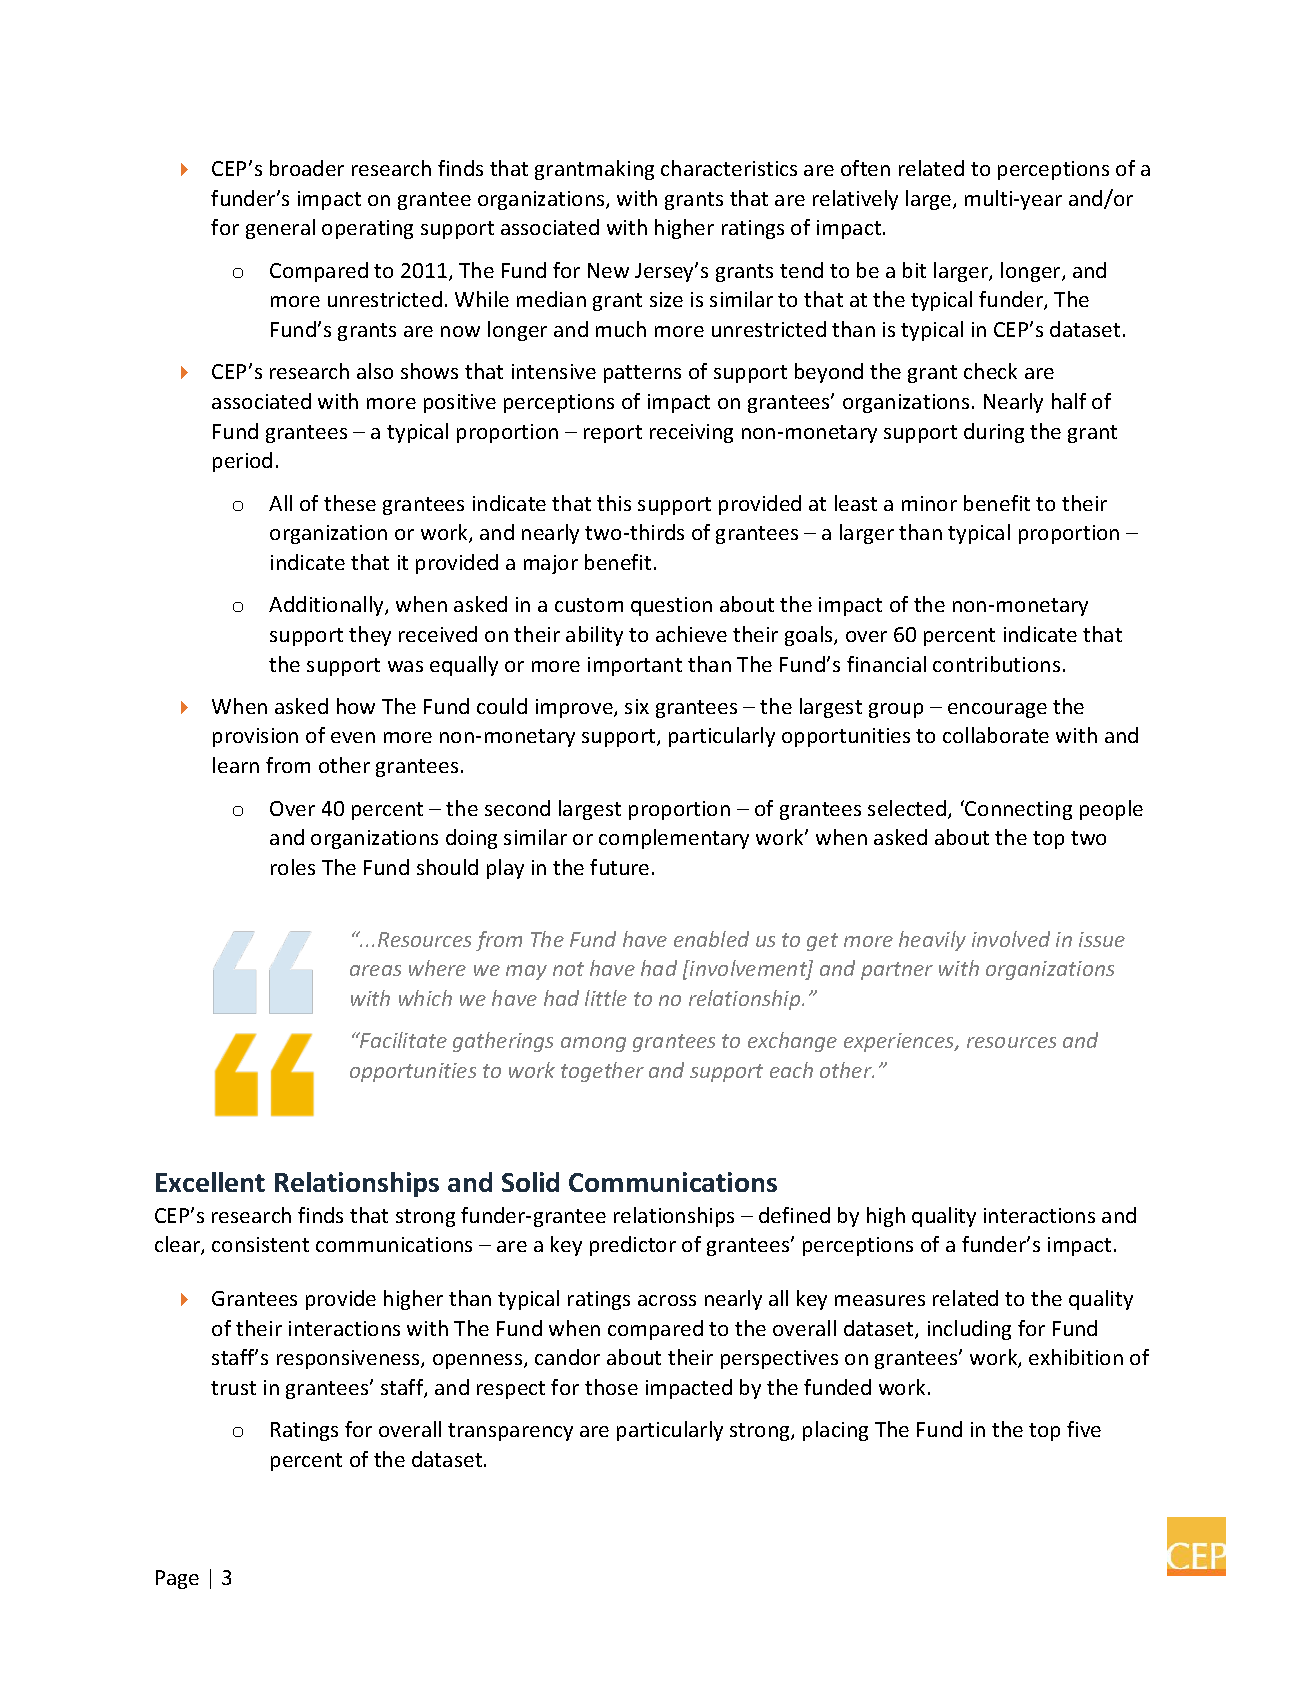  Describe the element at coordinates (897, 971) in the image. I see `partner` at that location.
